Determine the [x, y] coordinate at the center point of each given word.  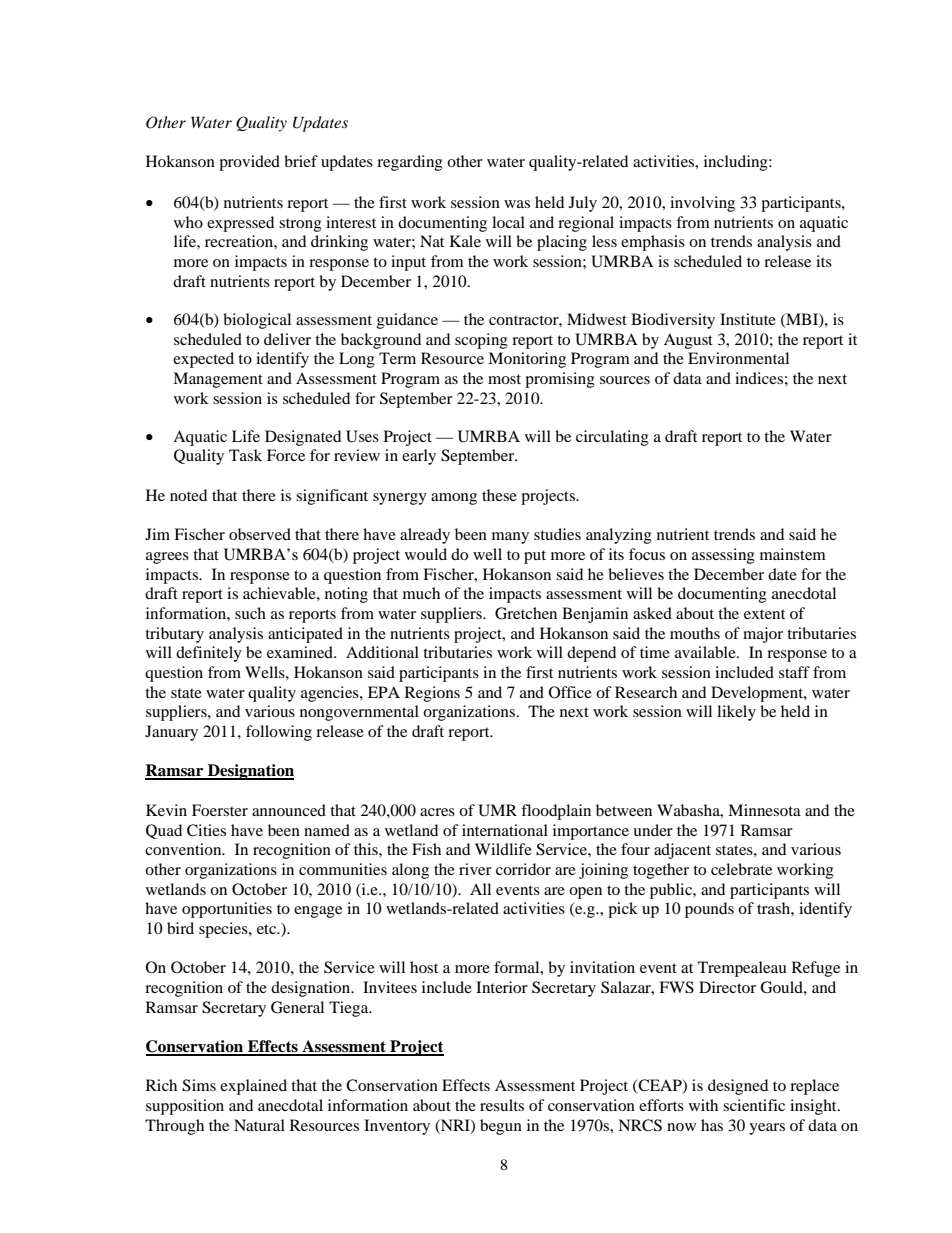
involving [702, 204]
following [279, 733]
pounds [709, 910]
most [504, 379]
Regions [432, 694]
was [517, 204]
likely [736, 713]
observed [260, 534]
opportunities [227, 910]
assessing [723, 556]
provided [249, 163]
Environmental [738, 358]
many [510, 538]
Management [218, 380]
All [480, 889]
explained [253, 1087]
